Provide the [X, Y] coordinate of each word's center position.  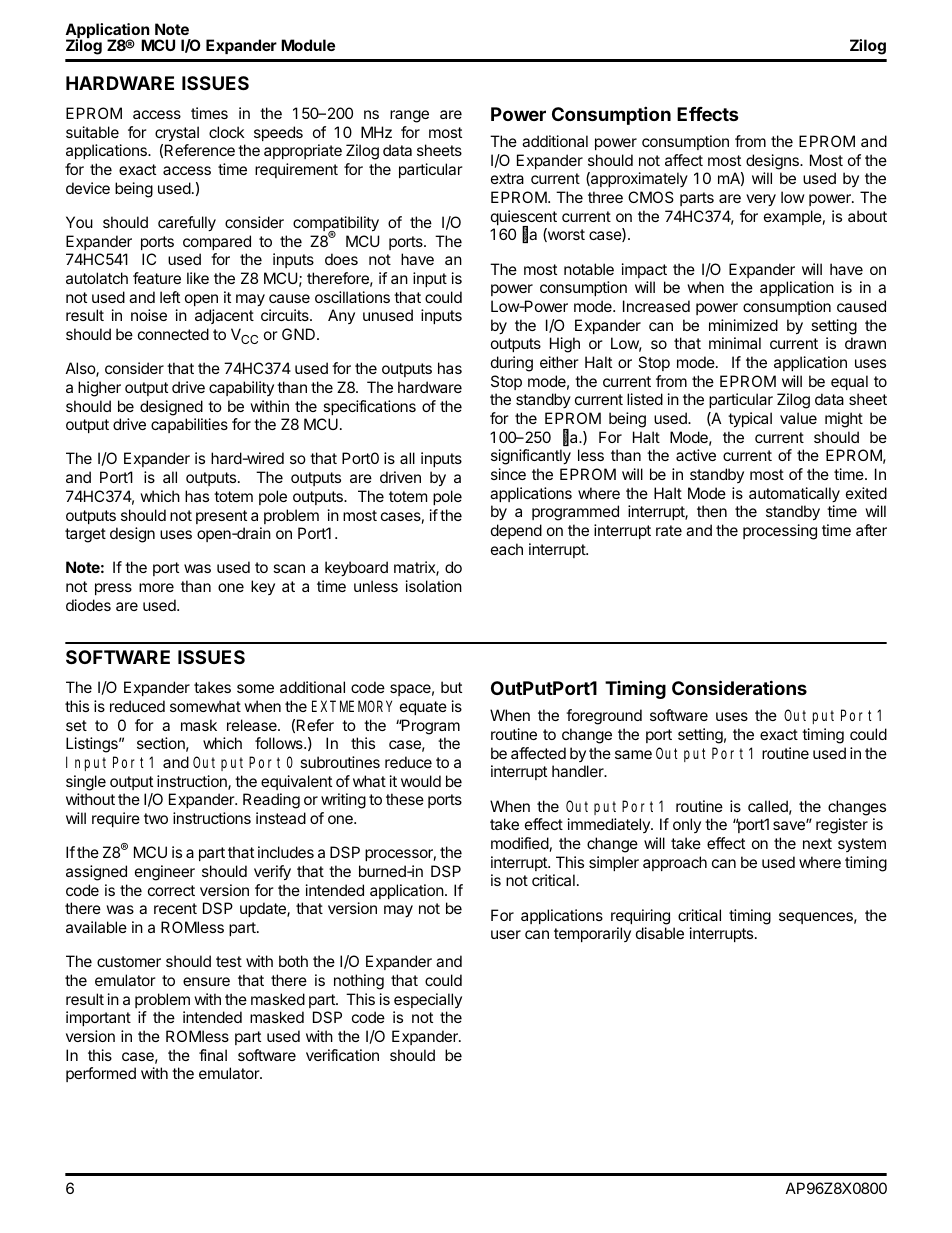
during [512, 364]
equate [423, 708]
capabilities [189, 425]
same [633, 754]
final [213, 1055]
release [253, 725]
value [798, 418]
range [409, 116]
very [761, 200]
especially [428, 1000]
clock [227, 132]
